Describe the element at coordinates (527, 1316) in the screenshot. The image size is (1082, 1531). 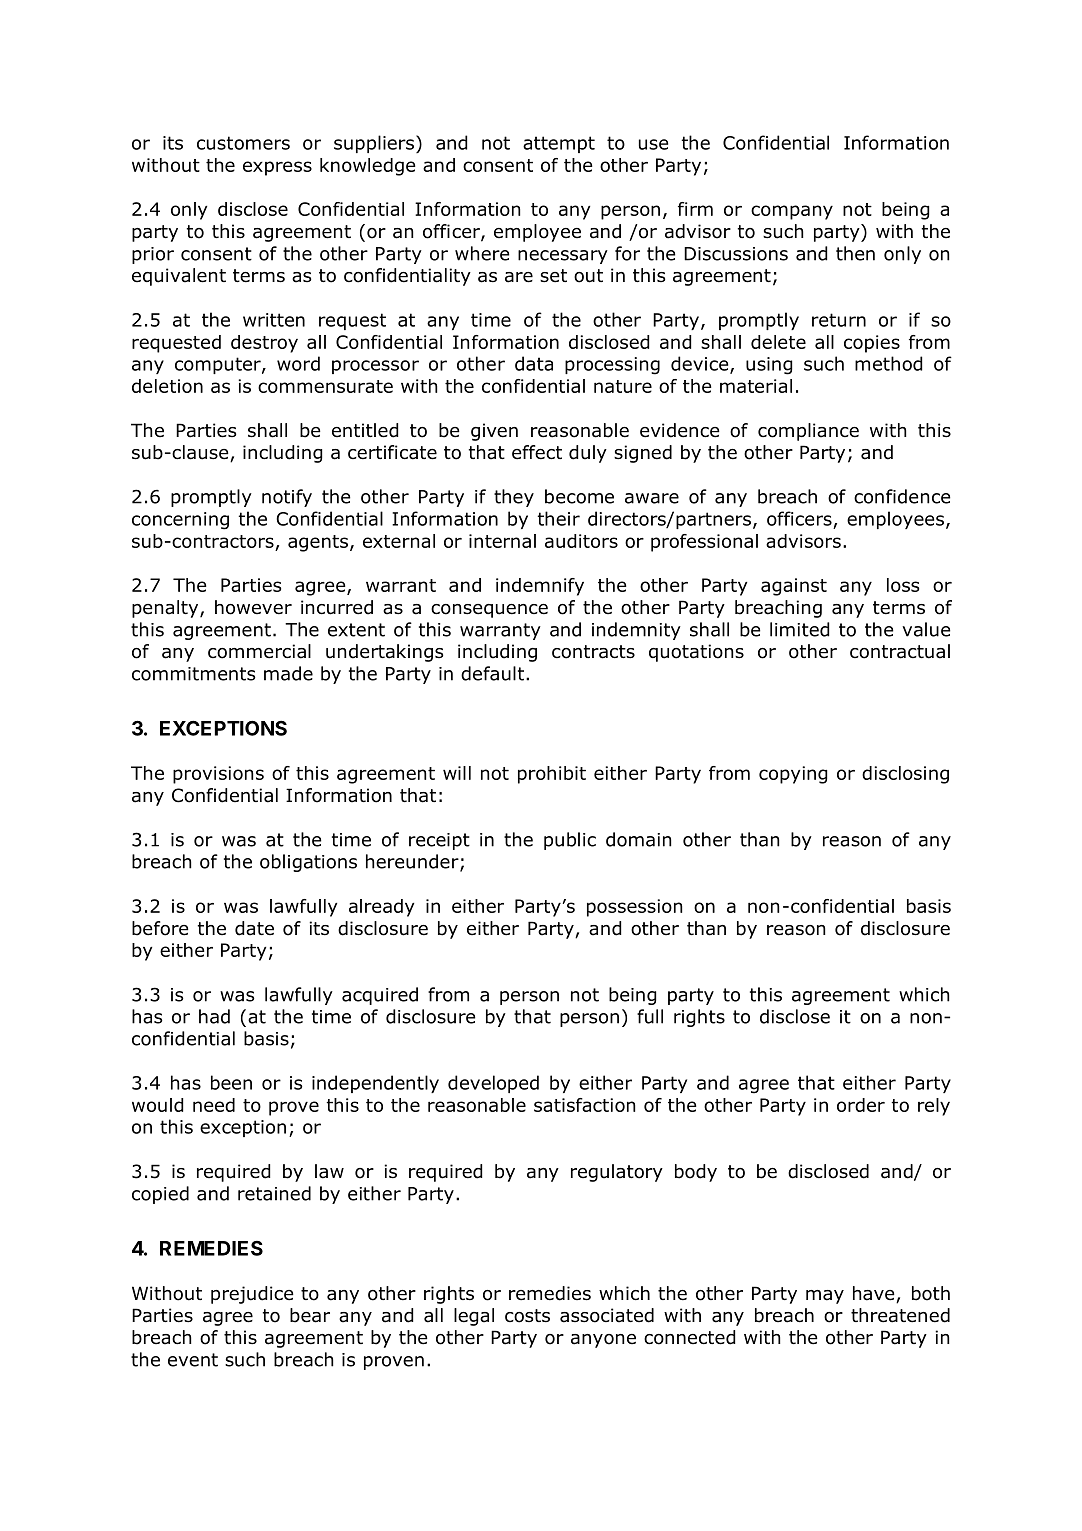
I see `costs` at that location.
